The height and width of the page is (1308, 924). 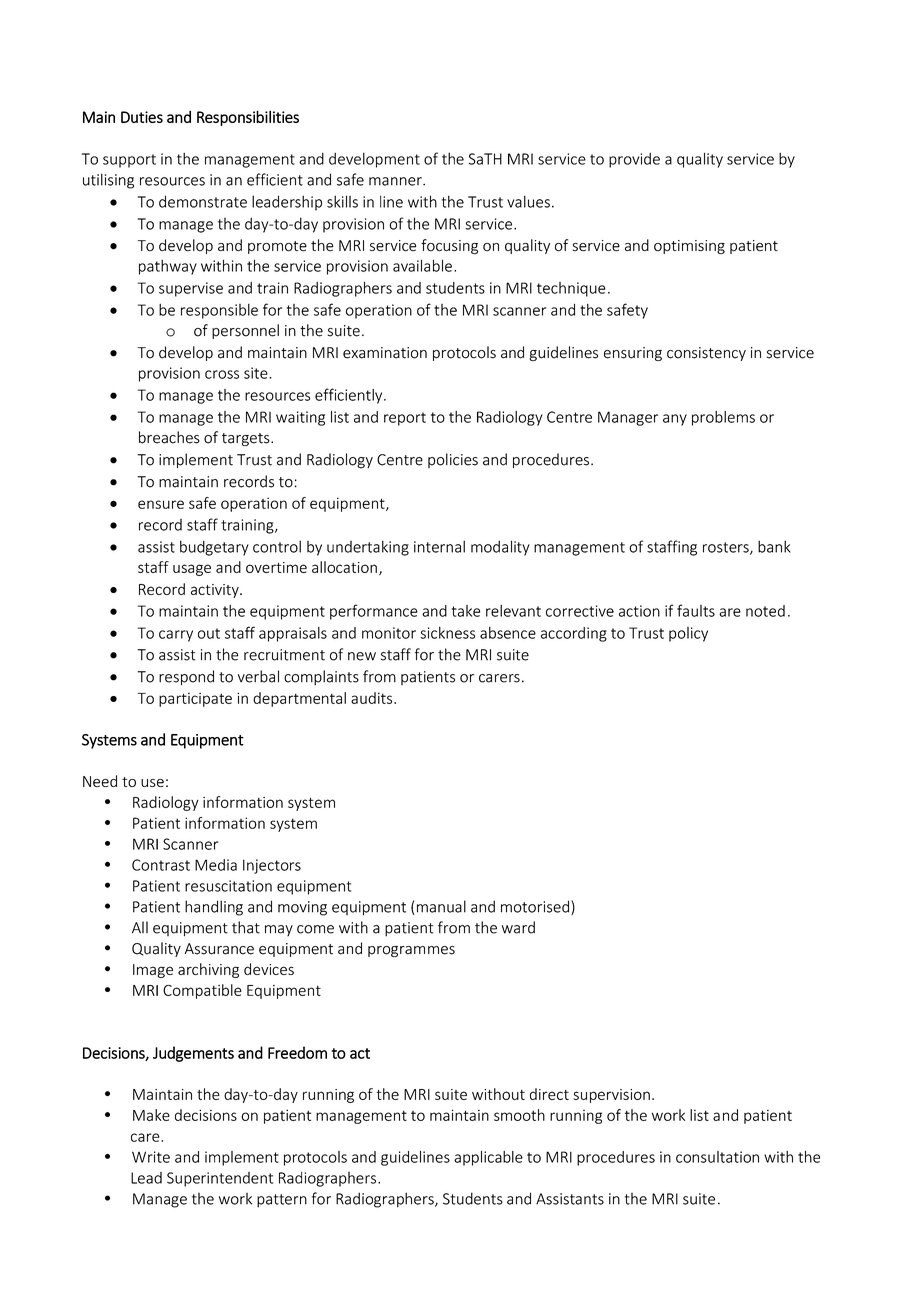 I want to click on support, so click(x=129, y=161).
